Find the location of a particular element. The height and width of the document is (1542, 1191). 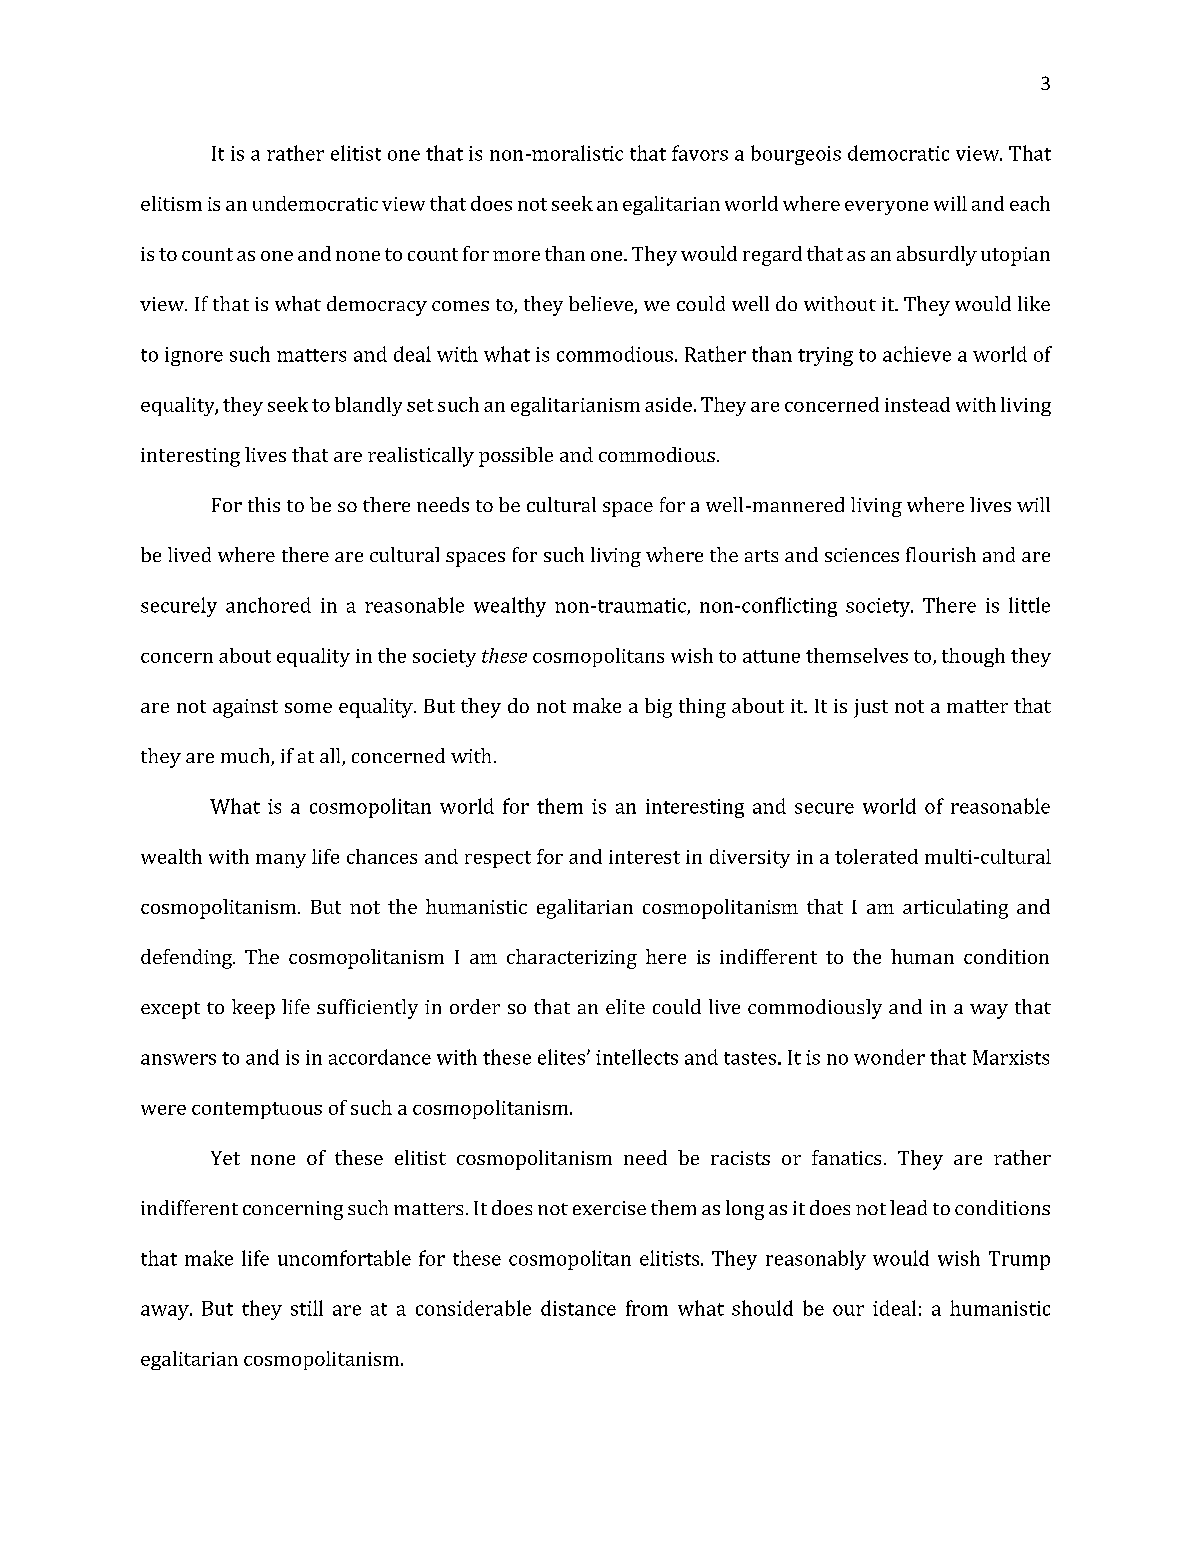

Trump is located at coordinates (1019, 1260).
